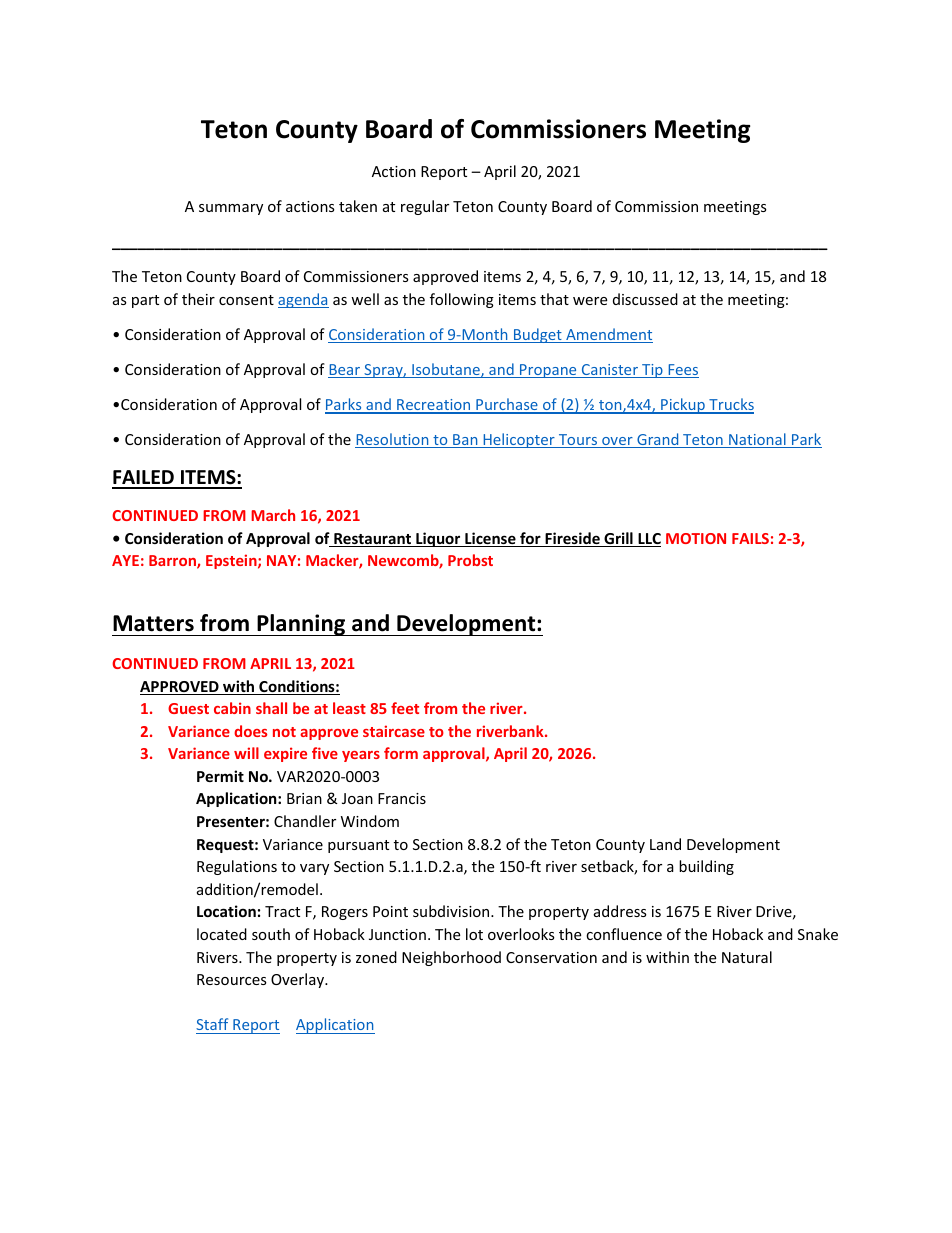  Describe the element at coordinates (490, 539) in the screenshot. I see `License` at that location.
